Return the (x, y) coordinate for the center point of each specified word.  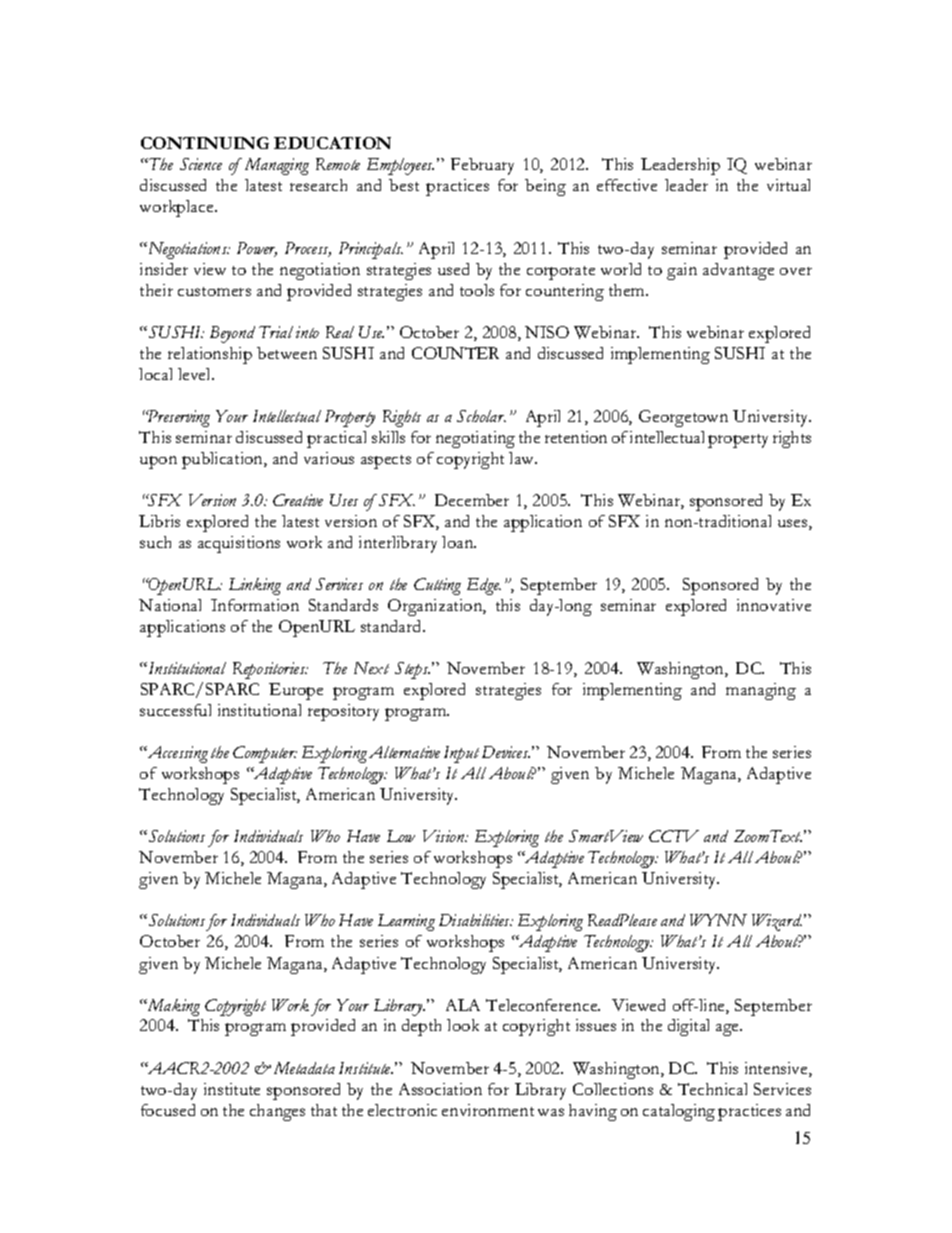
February (482, 166)
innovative (774, 605)
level (196, 374)
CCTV (674, 836)
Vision (445, 836)
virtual (788, 185)
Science (201, 164)
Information (255, 605)
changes (277, 1112)
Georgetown (683, 418)
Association (440, 1089)
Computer (265, 754)
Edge (484, 586)
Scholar (481, 416)
